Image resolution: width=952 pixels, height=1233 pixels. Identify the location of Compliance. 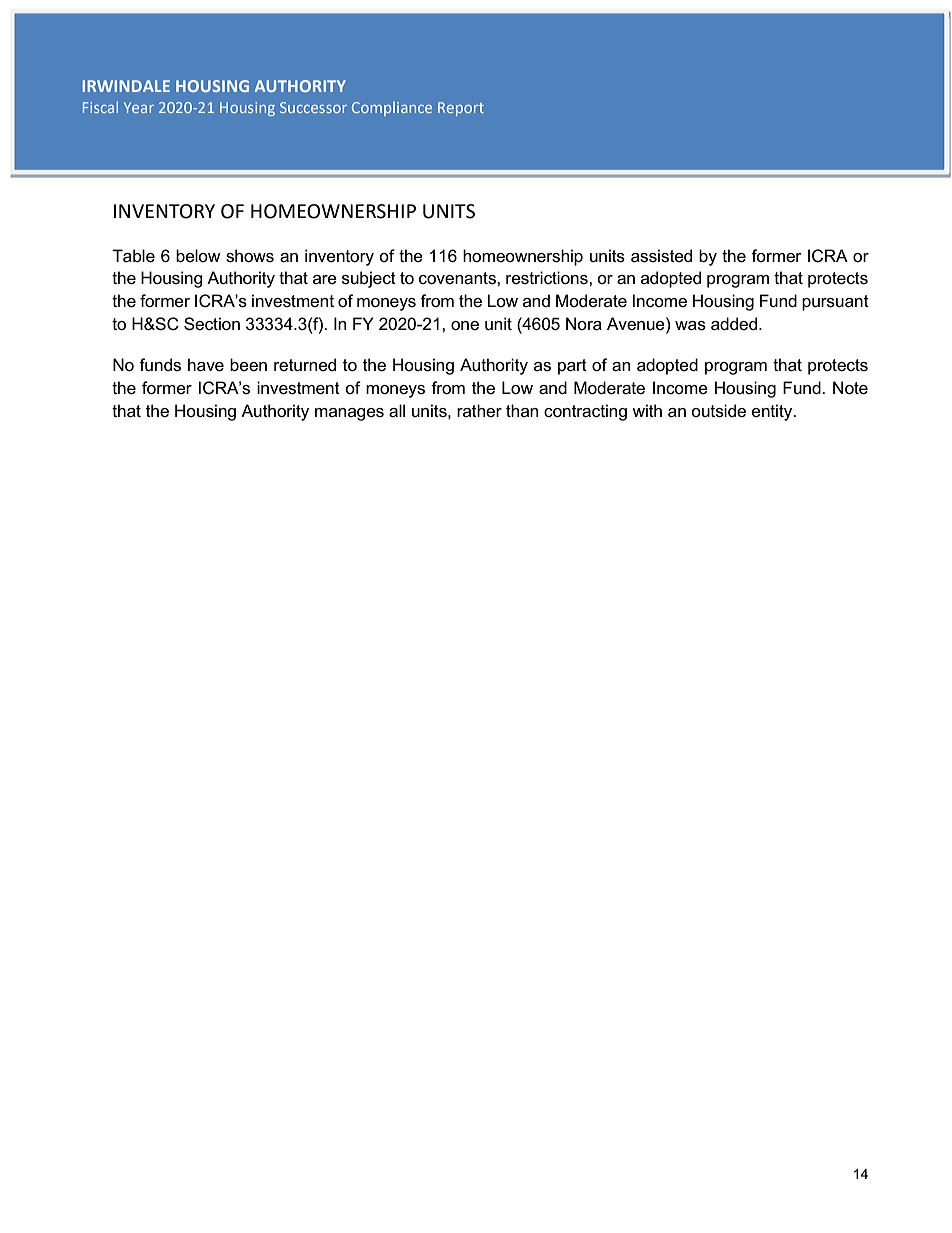
(392, 109).
